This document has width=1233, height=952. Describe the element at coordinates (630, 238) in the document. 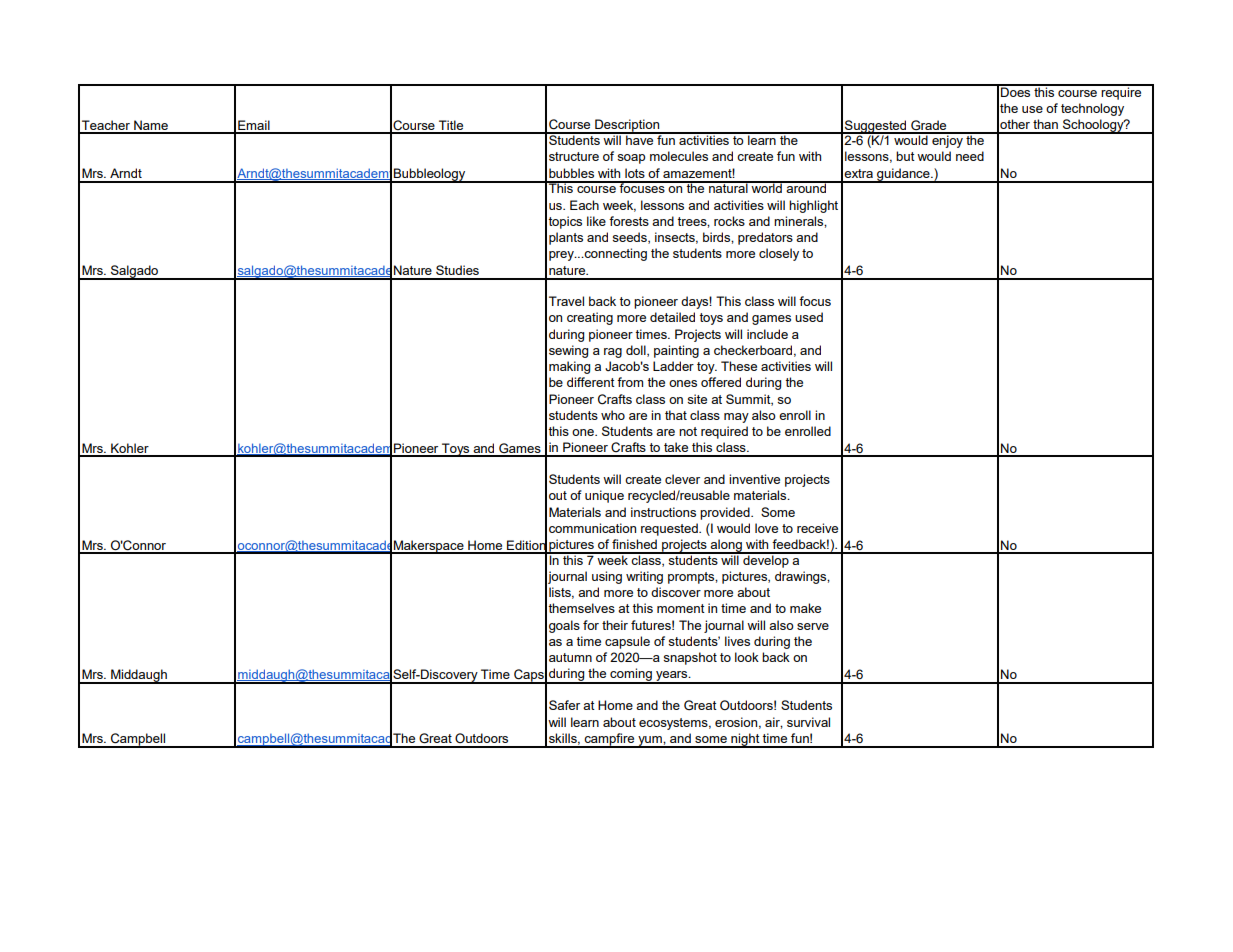

I see `seeds` at that location.
